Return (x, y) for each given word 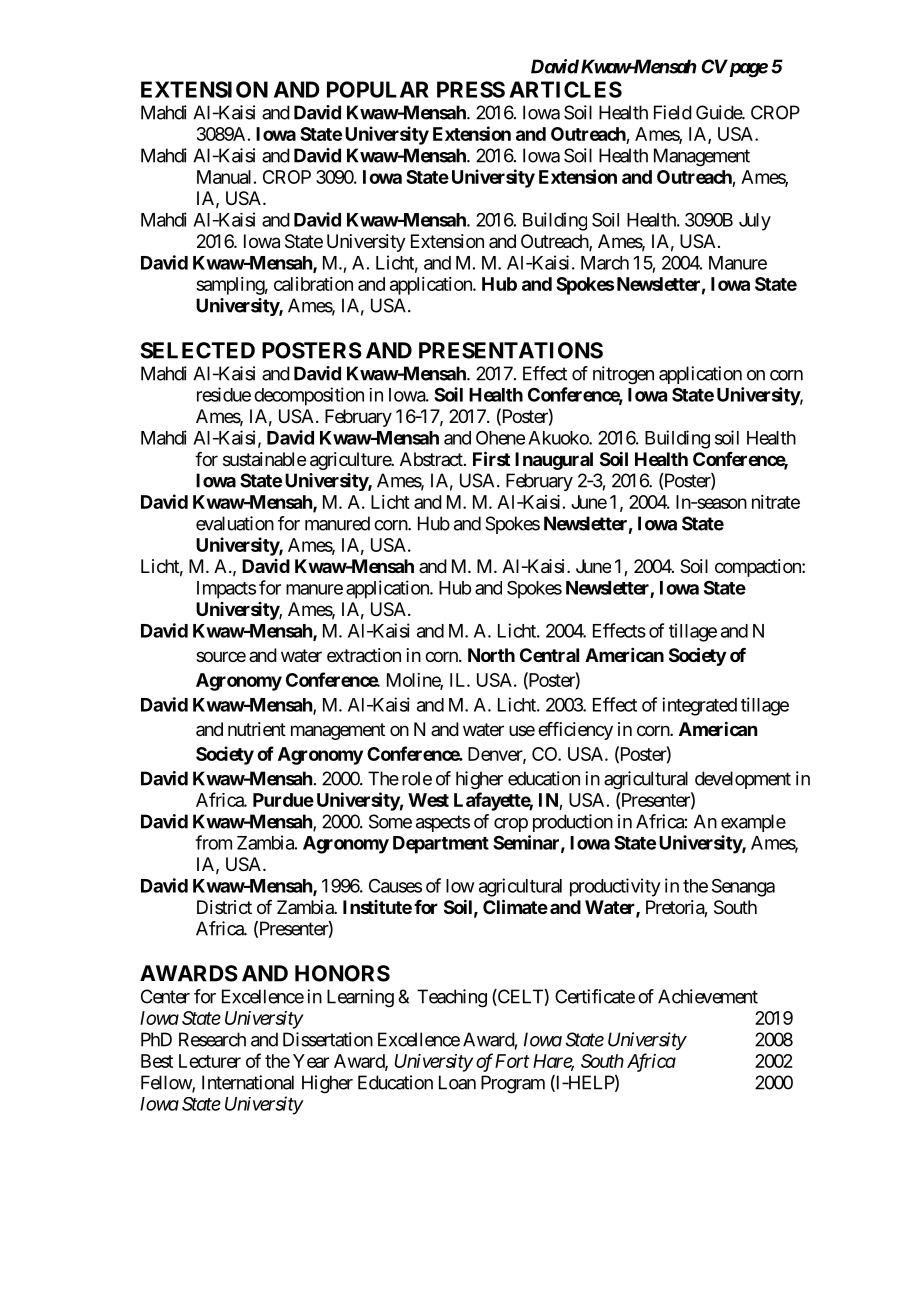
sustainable (264, 459)
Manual (224, 177)
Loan (457, 1082)
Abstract (432, 459)
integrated (699, 706)
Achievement (708, 996)
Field (673, 112)
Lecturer (210, 1061)
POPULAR (378, 89)
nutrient (257, 729)
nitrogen (623, 375)
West (428, 800)
